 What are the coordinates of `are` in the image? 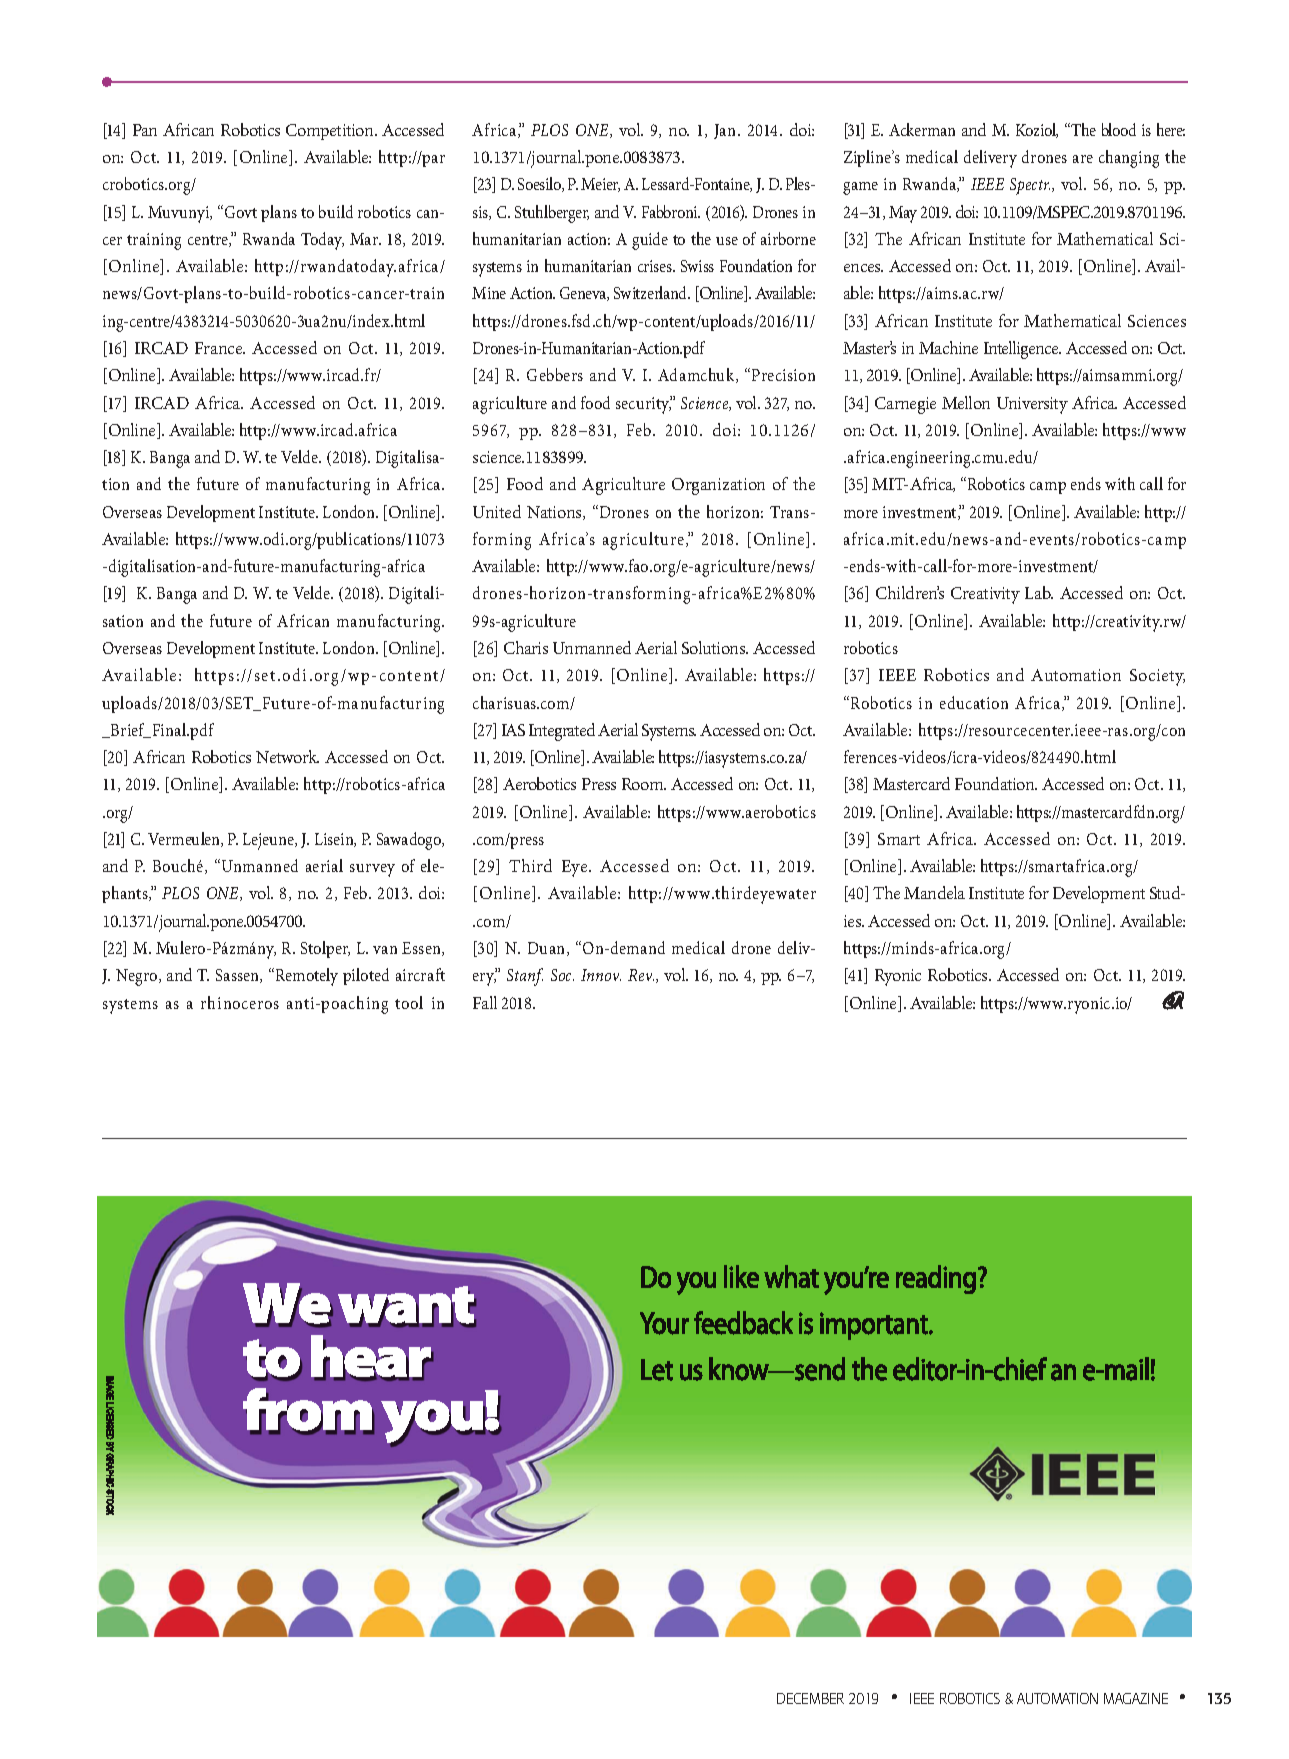 It's located at (1083, 159).
